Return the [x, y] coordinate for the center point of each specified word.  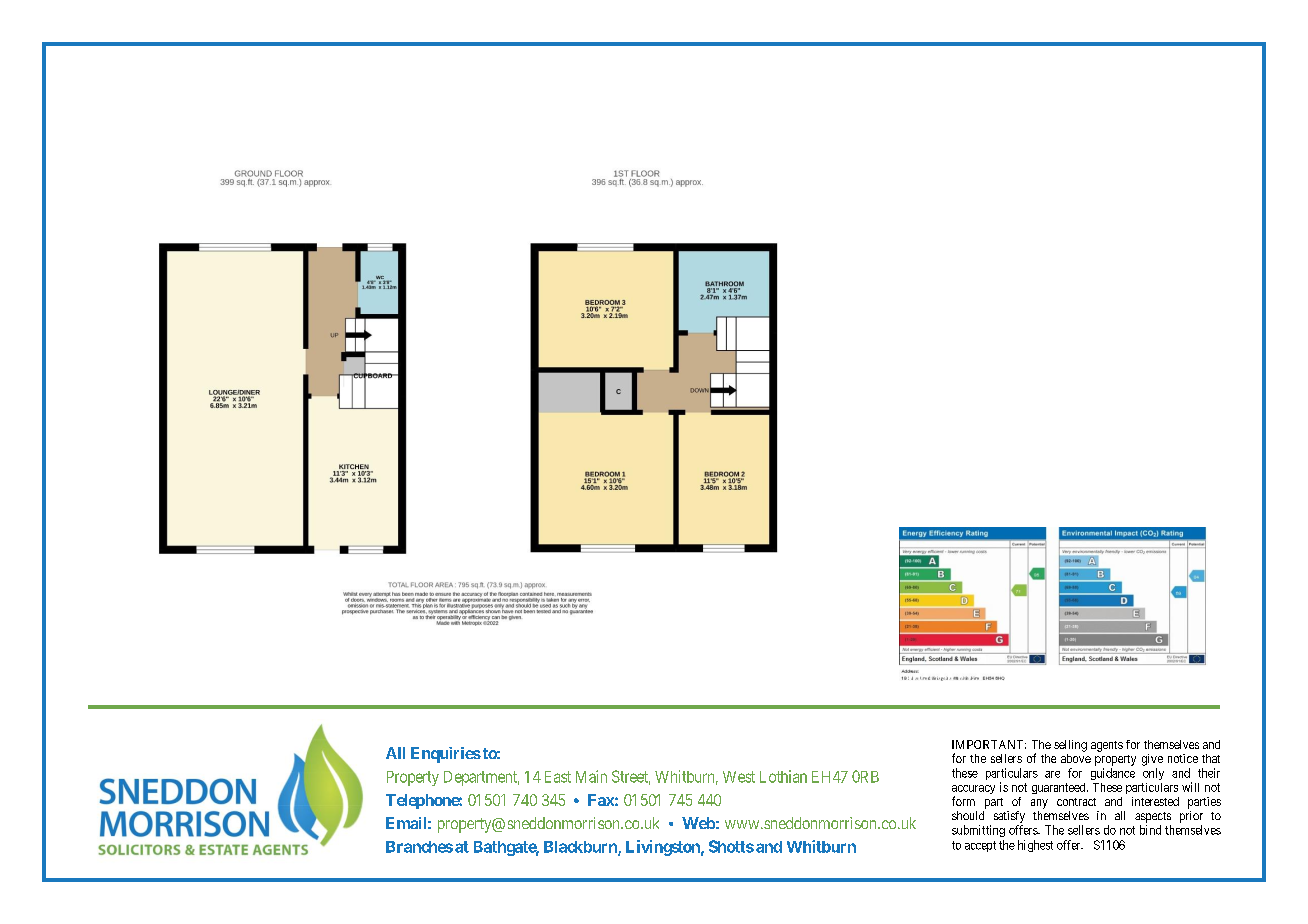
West [739, 777]
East [558, 777]
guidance [1113, 774]
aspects [1153, 817]
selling [1070, 746]
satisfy [1009, 817]
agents [1107, 746]
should [968, 815]
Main [591, 776]
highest [1035, 846]
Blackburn [581, 848]
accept [980, 846]
